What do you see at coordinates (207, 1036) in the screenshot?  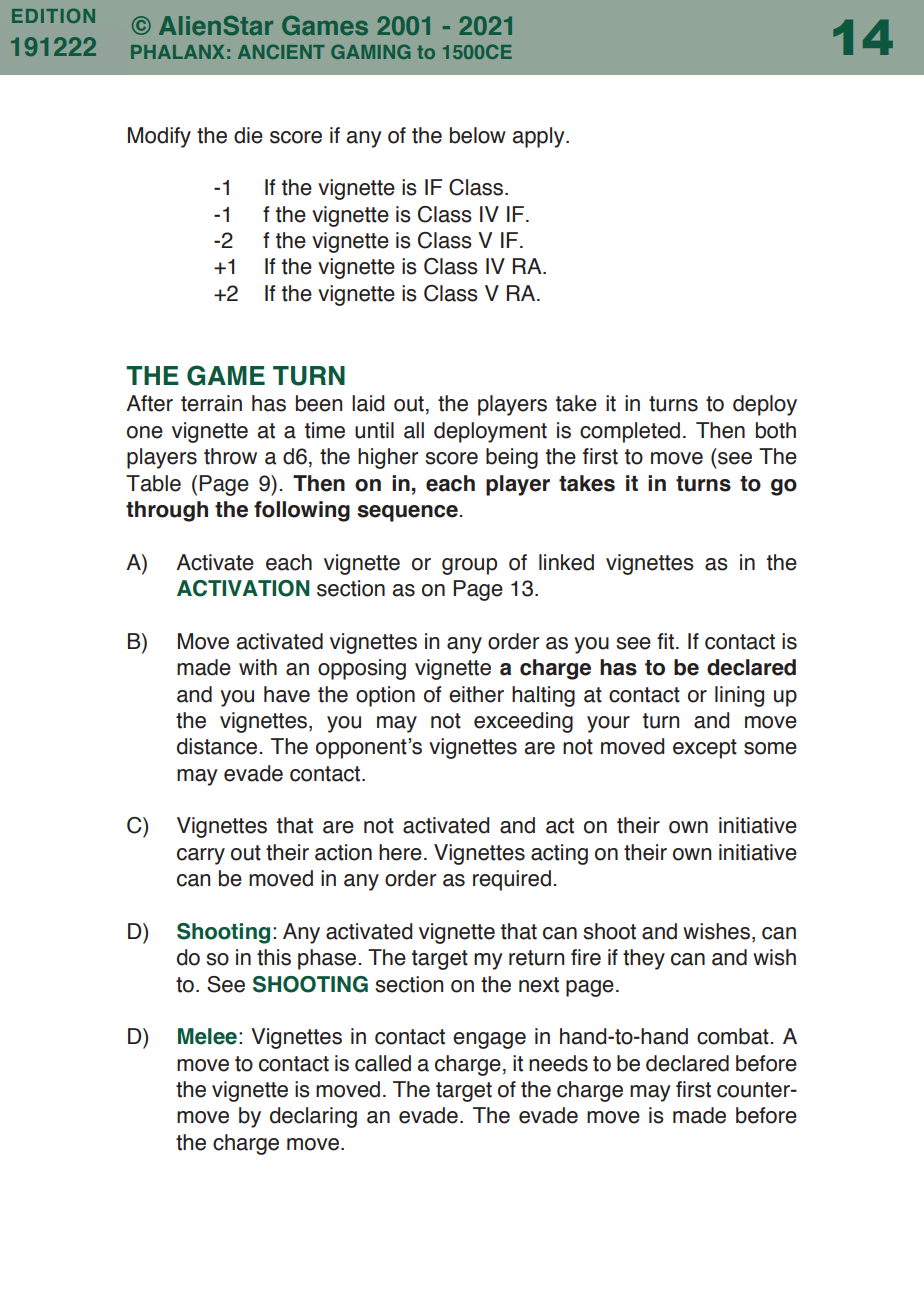 I see `Melee` at bounding box center [207, 1036].
